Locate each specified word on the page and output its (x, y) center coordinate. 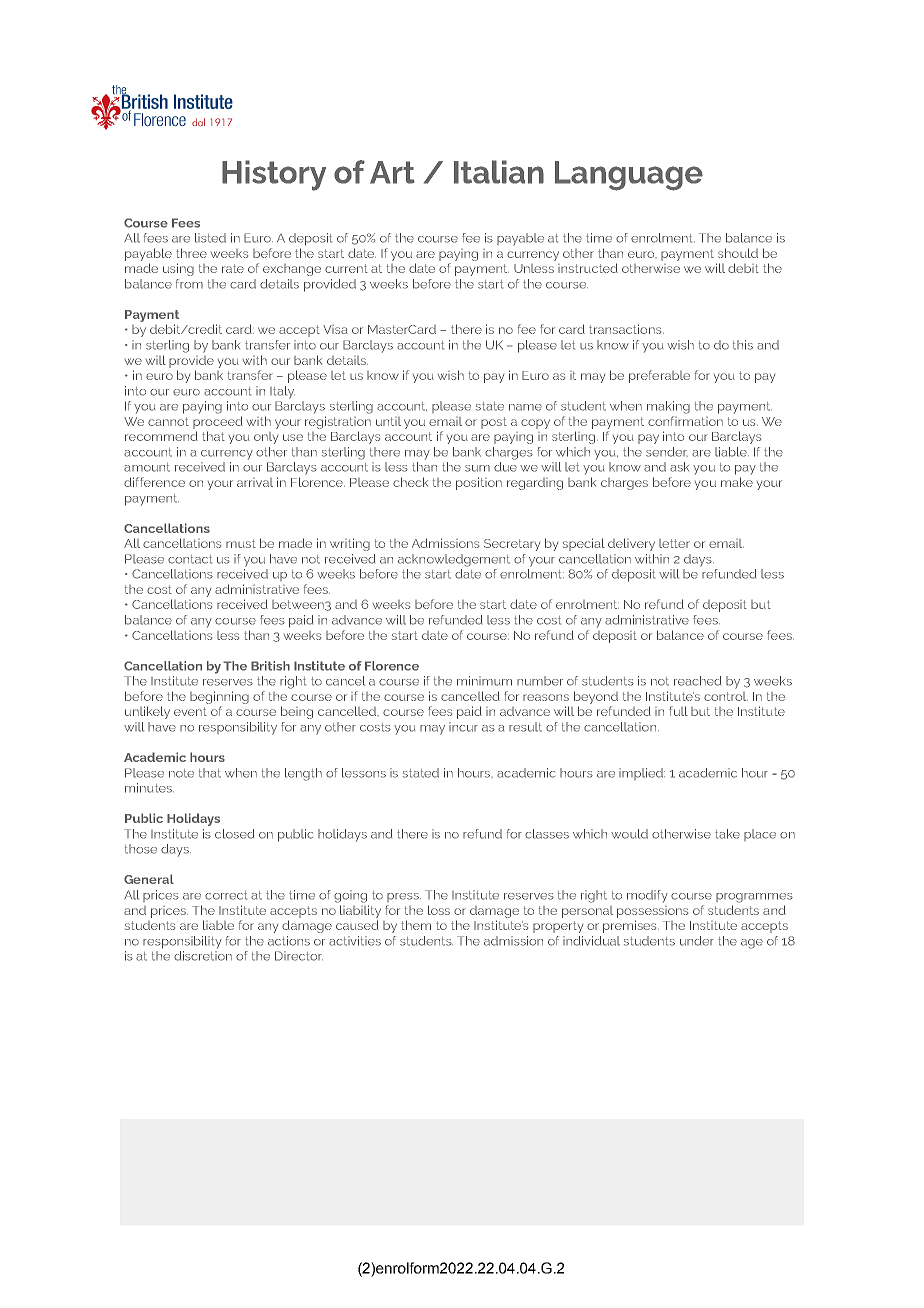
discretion (203, 956)
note (181, 773)
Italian (499, 172)
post (494, 423)
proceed (218, 422)
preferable (659, 376)
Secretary (512, 545)
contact (190, 559)
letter (674, 543)
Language (629, 176)
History (274, 175)
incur (463, 727)
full (678, 711)
